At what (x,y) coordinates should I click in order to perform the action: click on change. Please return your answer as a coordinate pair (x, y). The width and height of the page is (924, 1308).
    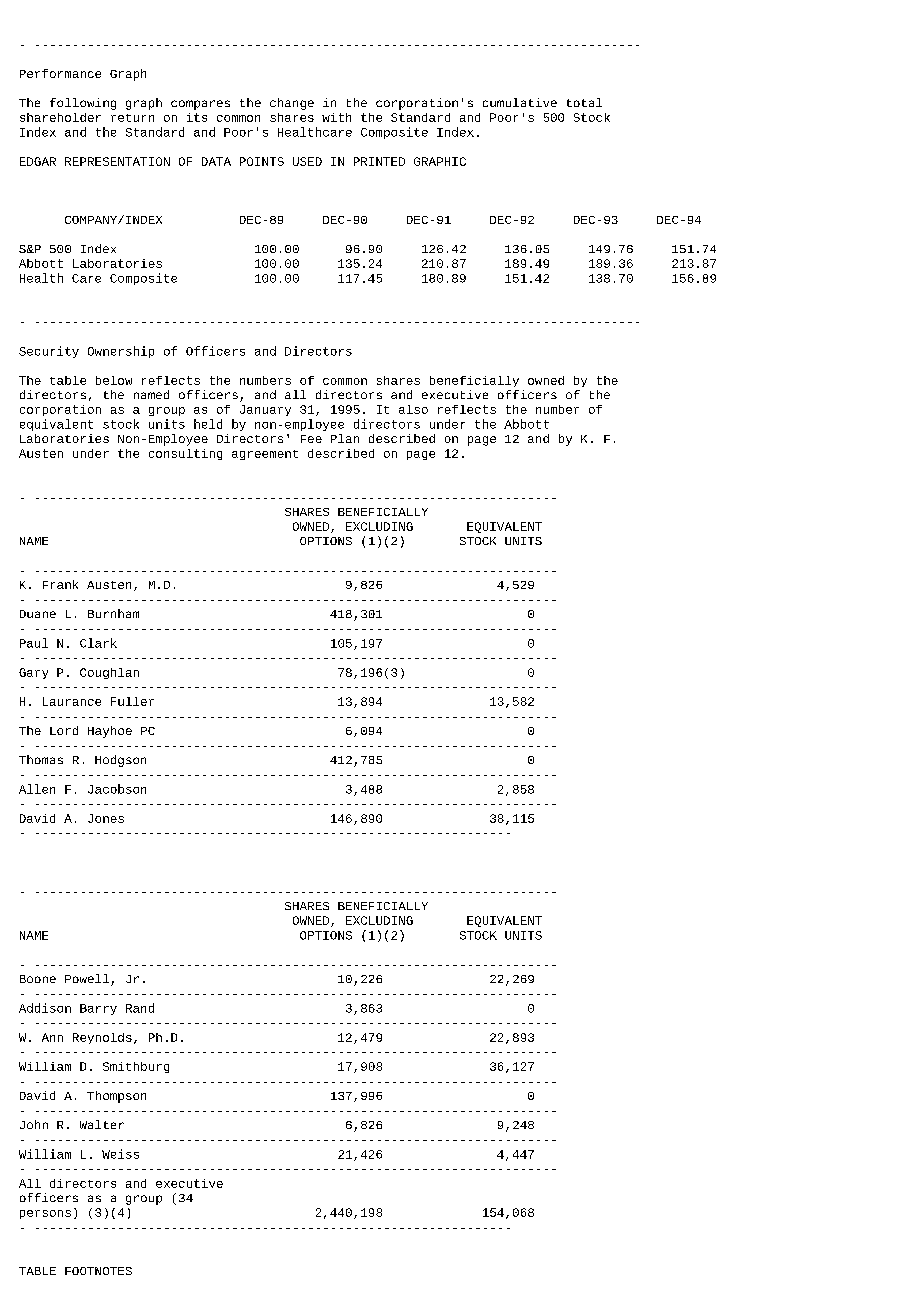
    Looking at the image, I should click on (292, 104).
